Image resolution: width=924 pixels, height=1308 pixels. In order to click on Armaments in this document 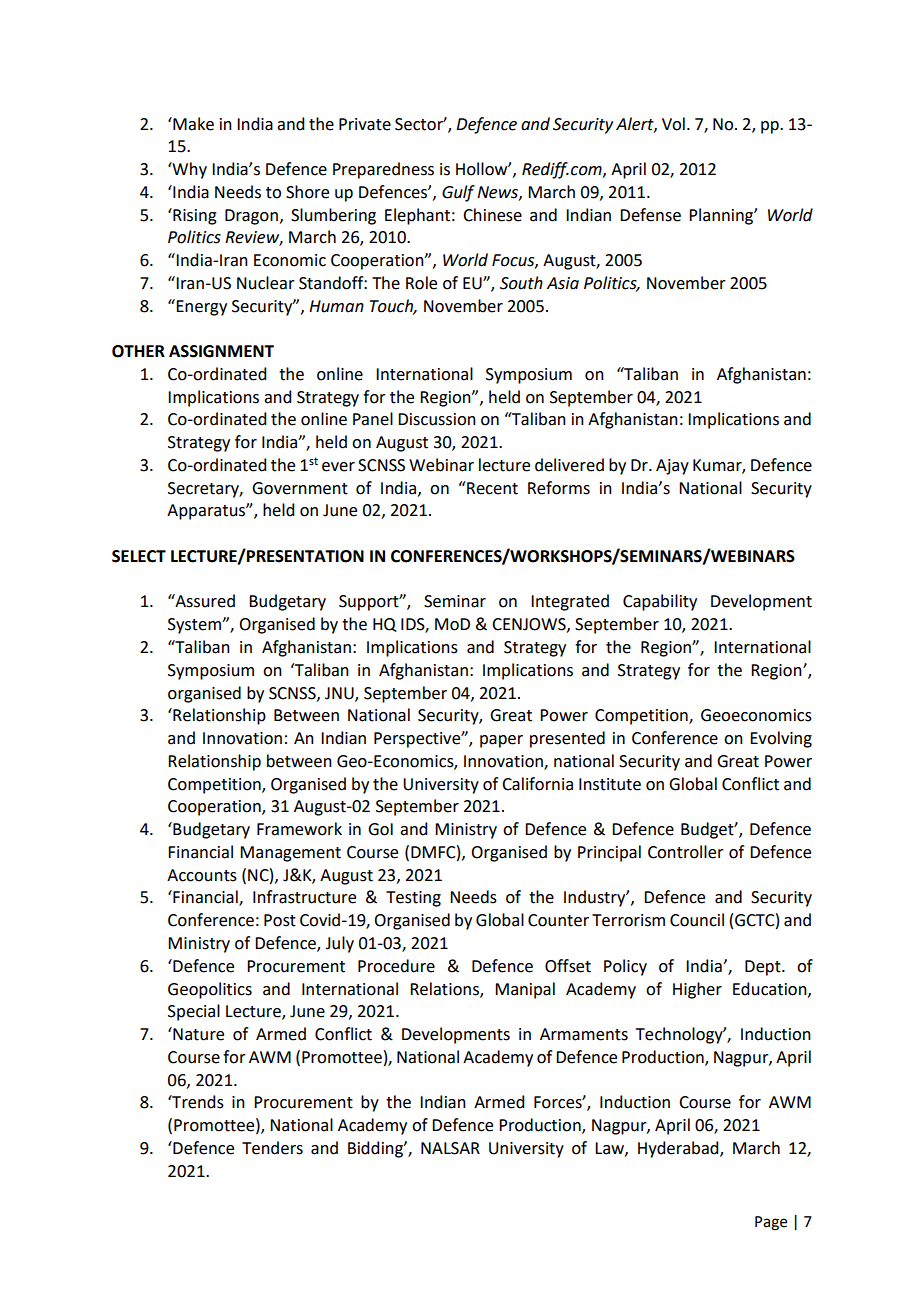, I will do `click(584, 1034)`.
